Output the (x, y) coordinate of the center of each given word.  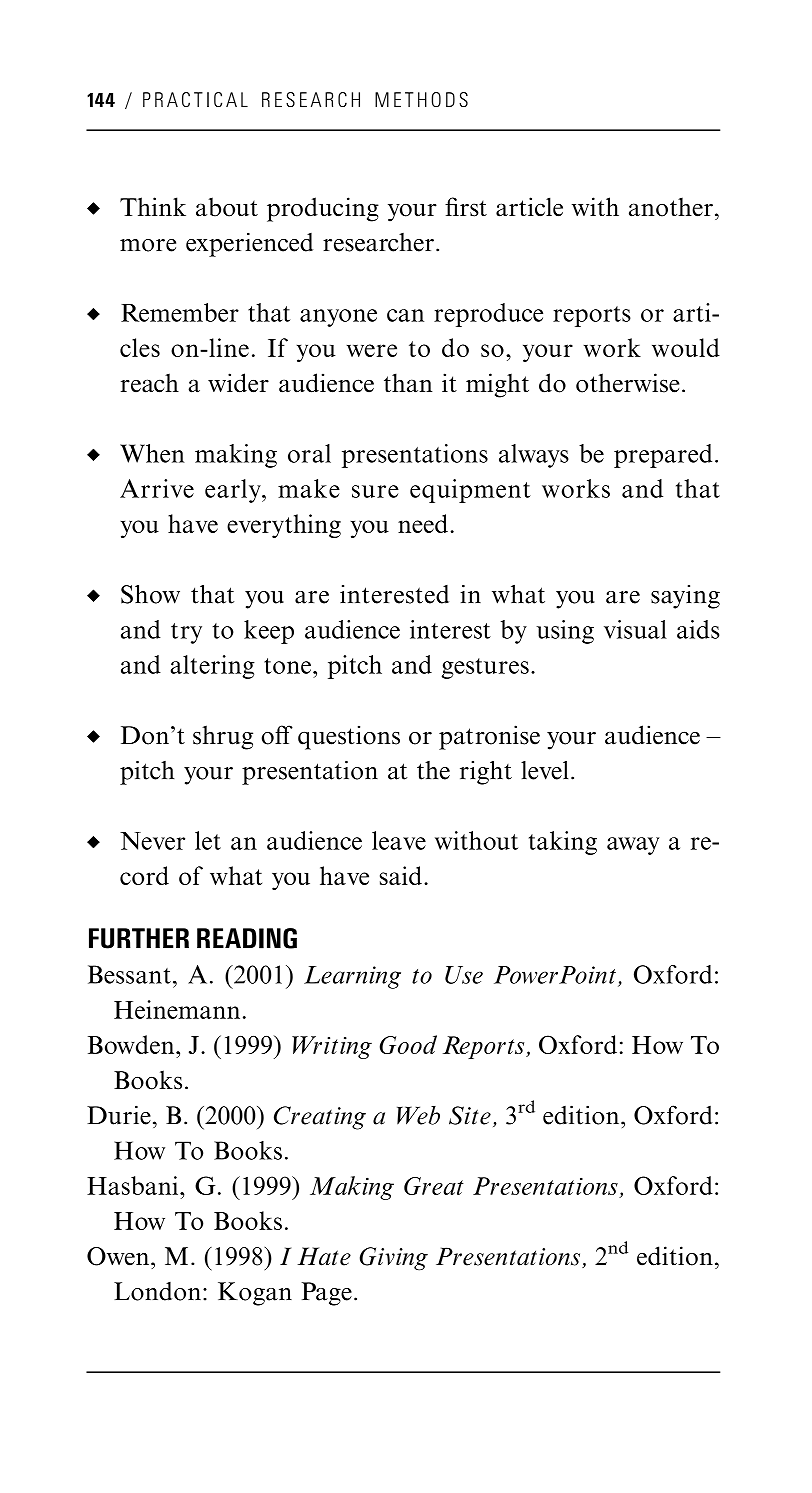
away (633, 846)
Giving (394, 1259)
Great (434, 1186)
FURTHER (139, 938)
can (405, 315)
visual (635, 629)
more (148, 245)
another (671, 207)
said (401, 875)
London (157, 1291)
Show (150, 594)
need (423, 523)
